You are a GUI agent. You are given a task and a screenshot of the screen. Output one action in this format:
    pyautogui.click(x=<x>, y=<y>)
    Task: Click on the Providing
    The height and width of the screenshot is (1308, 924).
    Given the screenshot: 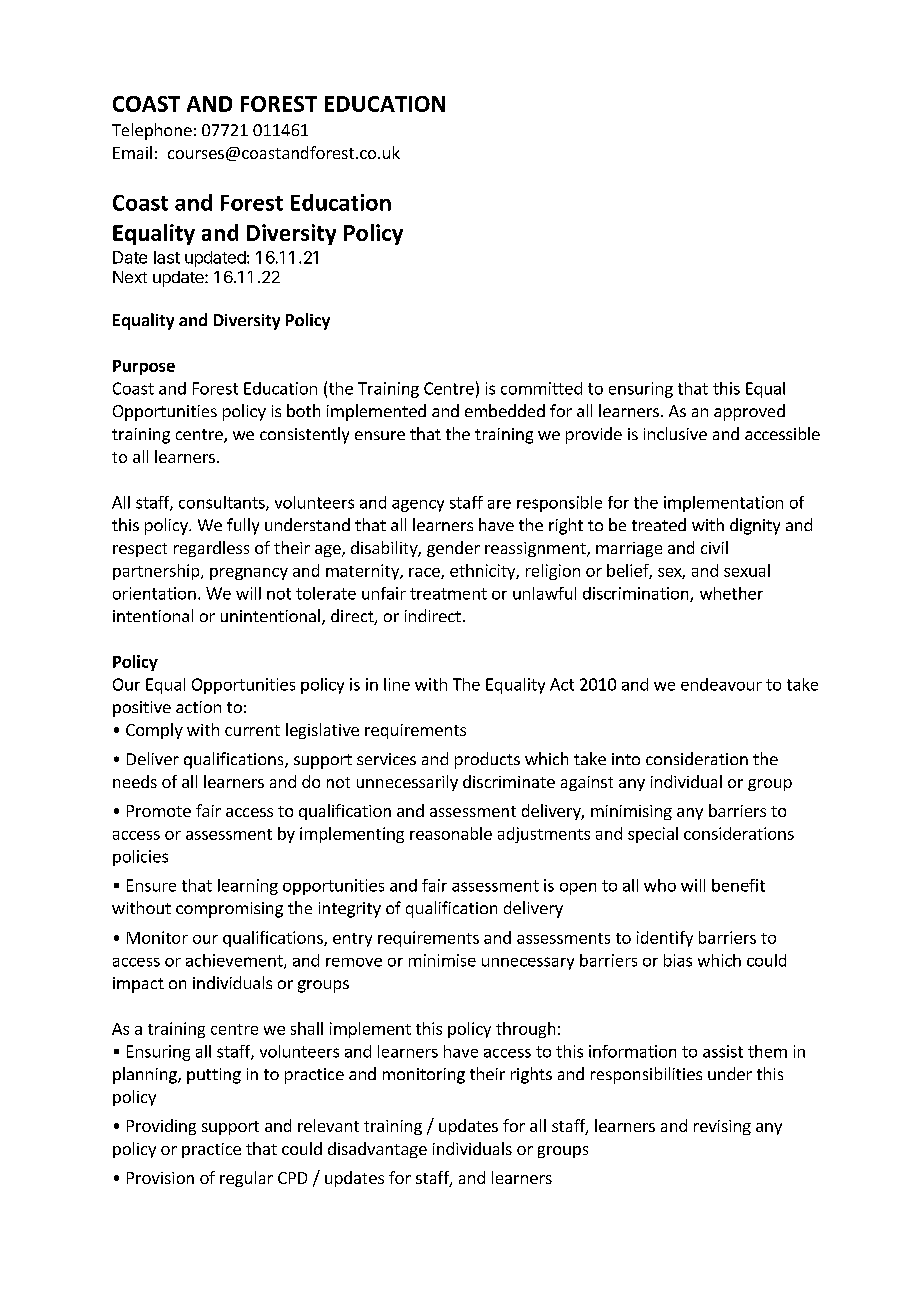 What is the action you would take?
    pyautogui.click(x=161, y=1127)
